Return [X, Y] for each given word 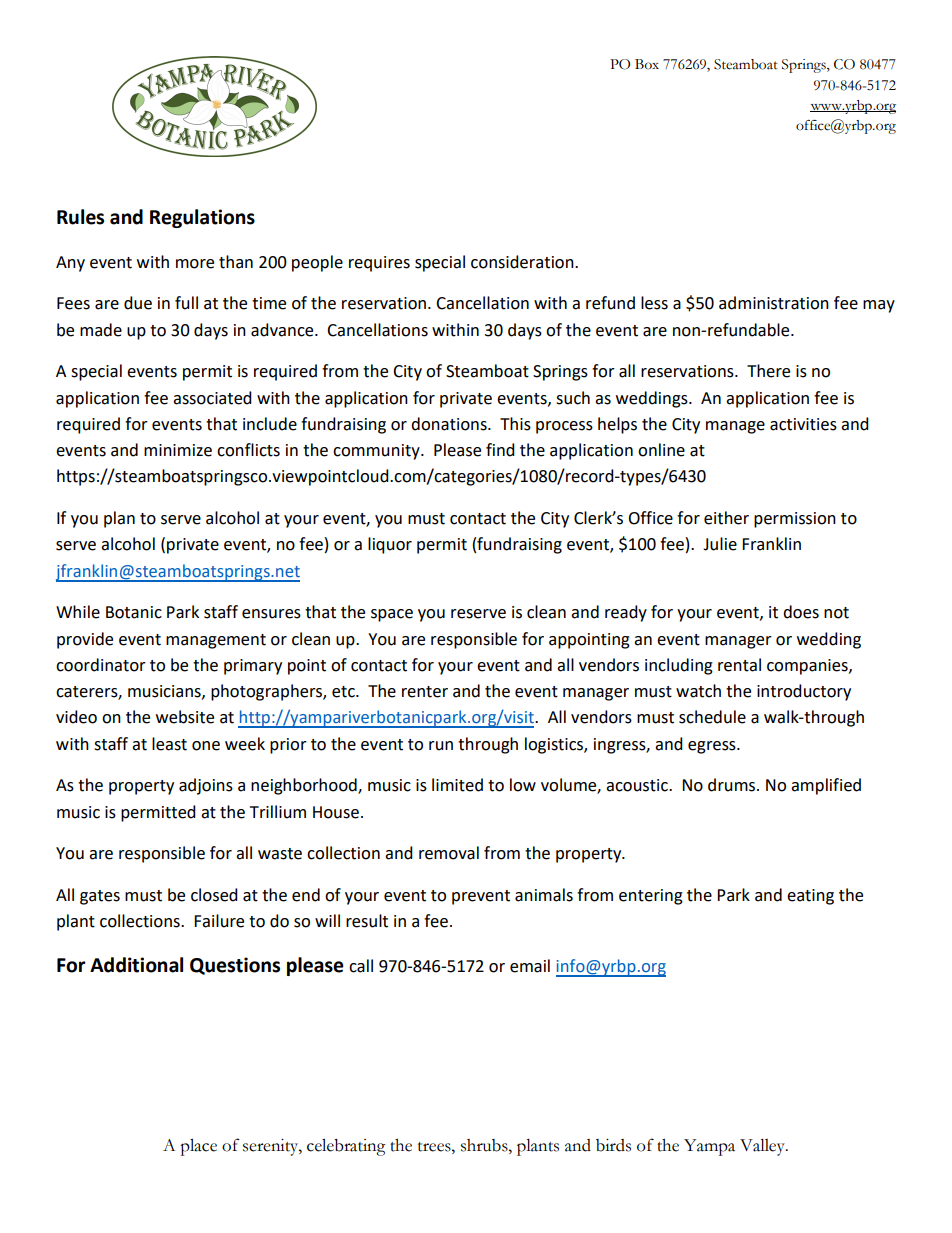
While [78, 612]
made [101, 330]
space [392, 615]
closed [214, 895]
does [801, 612]
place [198, 1147]
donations [450, 424]
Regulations [202, 218]
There [768, 371]
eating [810, 897]
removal [449, 853]
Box [647, 64]
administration [774, 303]
